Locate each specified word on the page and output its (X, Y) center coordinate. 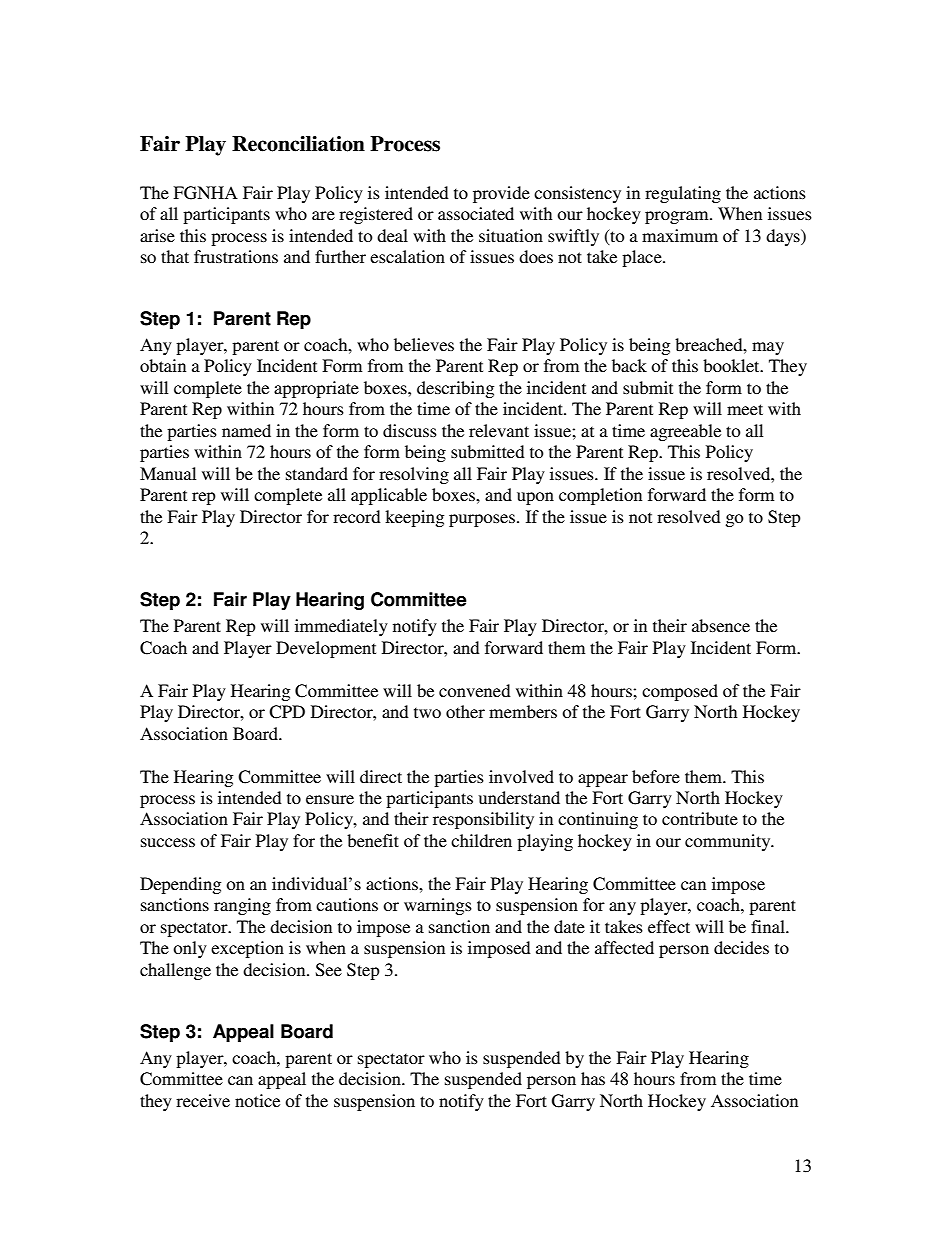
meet (745, 409)
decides (741, 947)
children (481, 840)
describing (455, 389)
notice (257, 1100)
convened (475, 690)
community (729, 842)
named (246, 430)
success (168, 842)
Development (326, 649)
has (593, 1078)
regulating (683, 194)
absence (721, 625)
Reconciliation (298, 144)
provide (501, 194)
